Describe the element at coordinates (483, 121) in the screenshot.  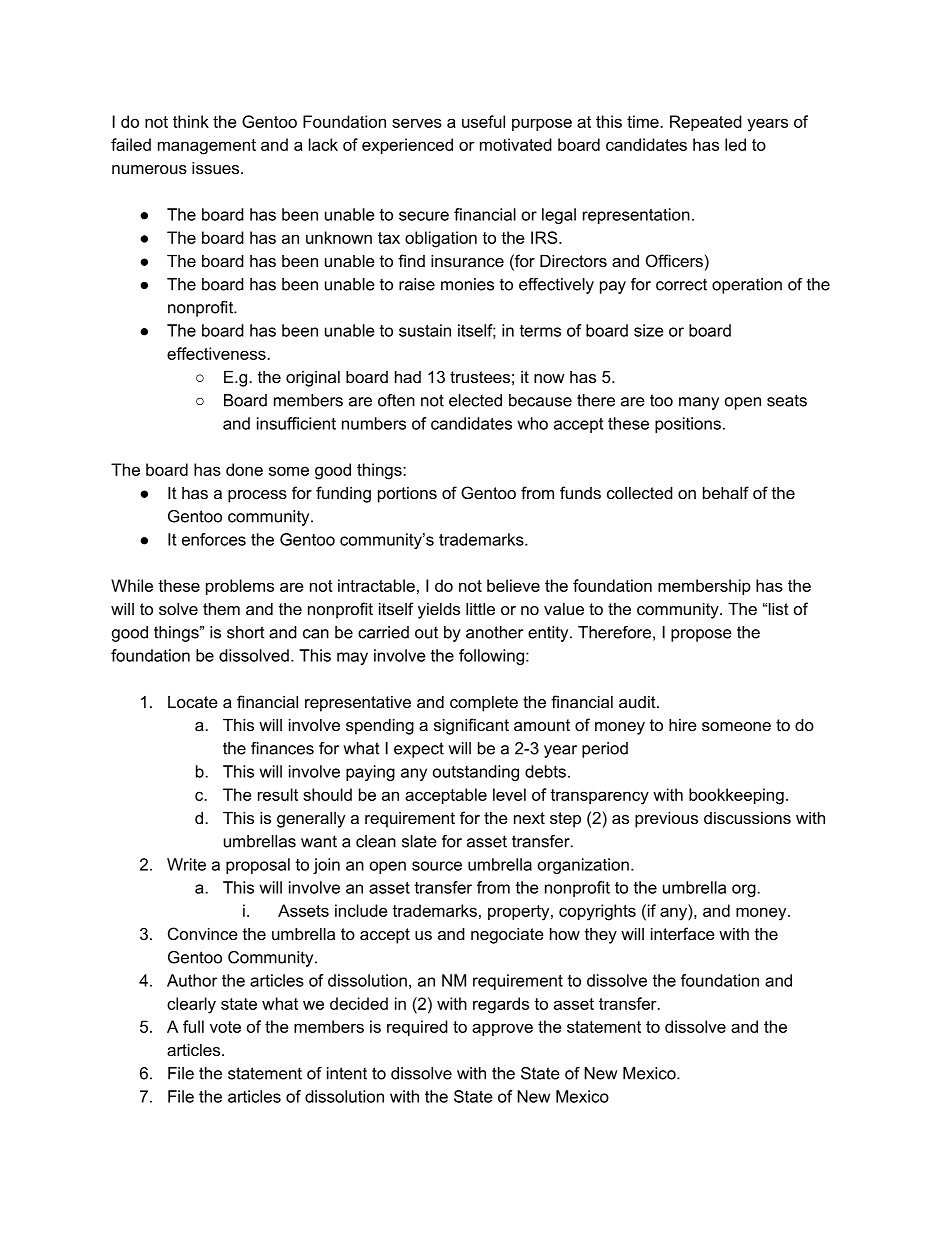
I see `useful` at that location.
